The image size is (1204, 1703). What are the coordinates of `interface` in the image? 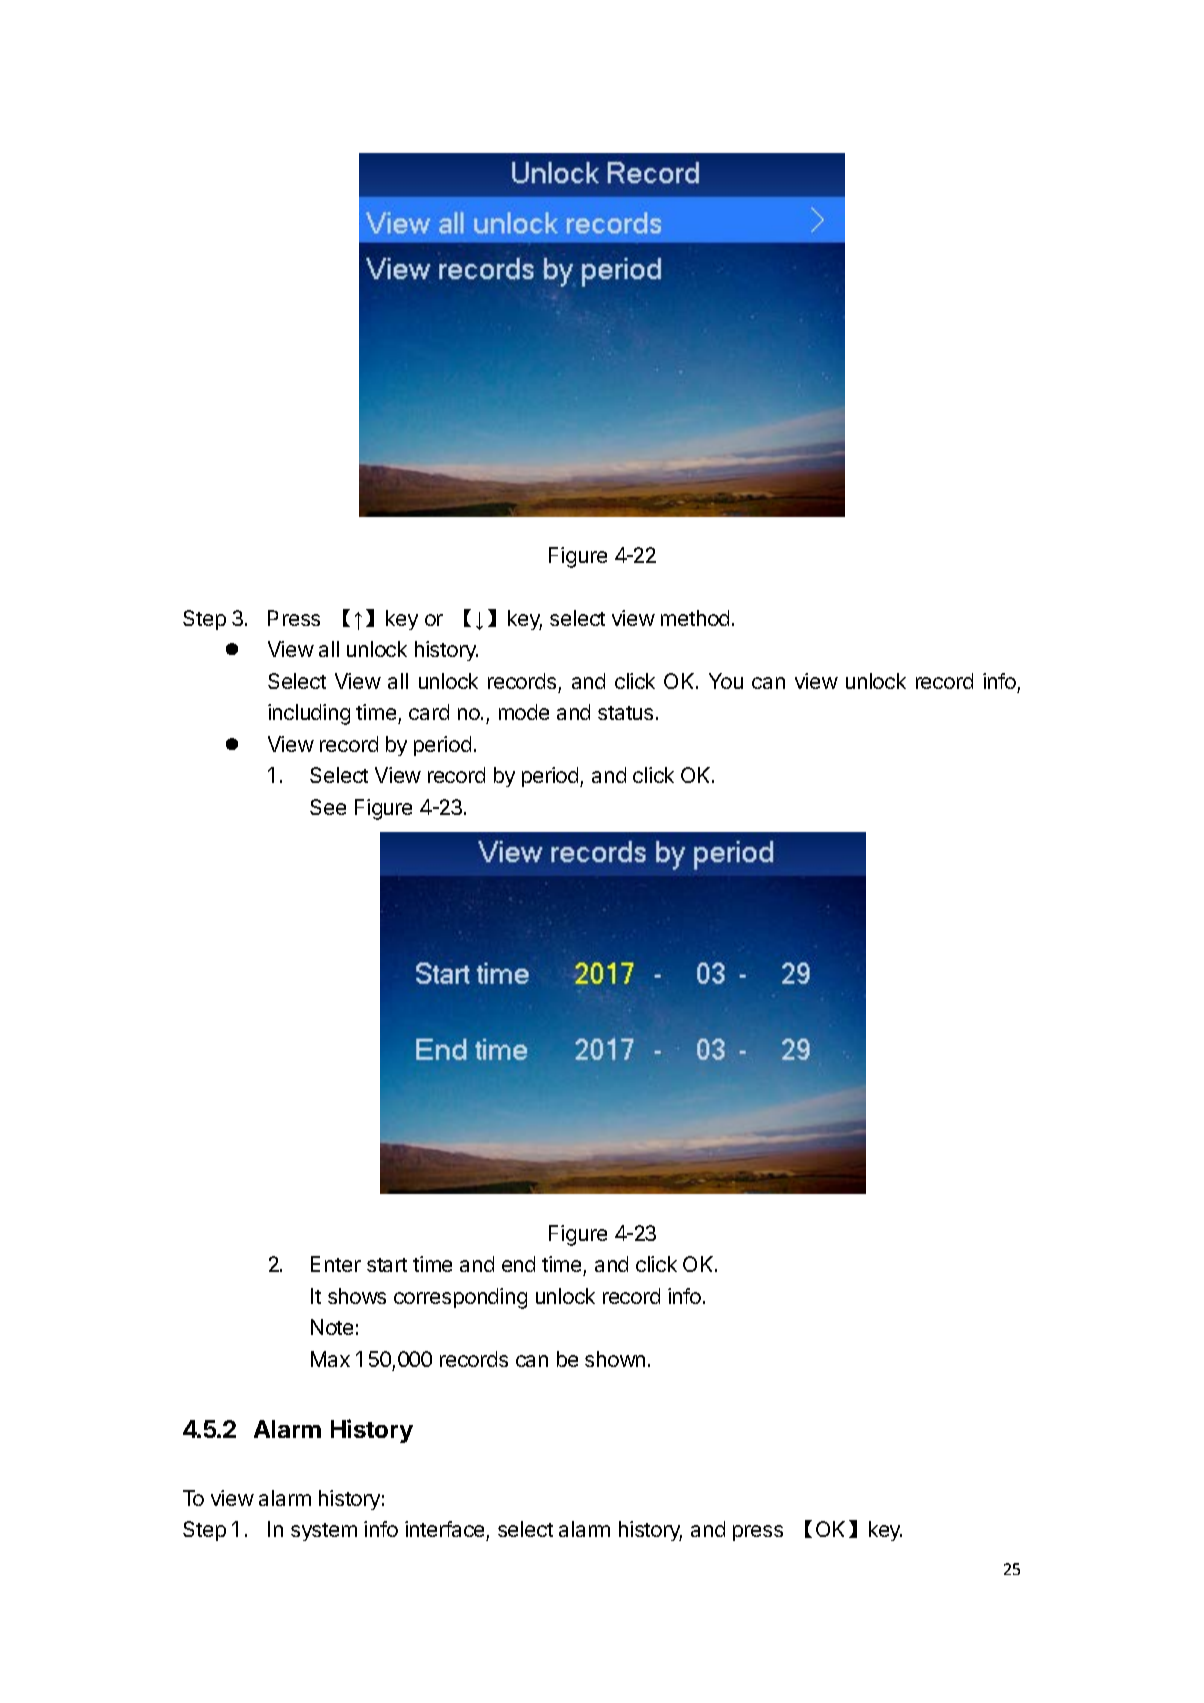 It's located at (446, 1531).
